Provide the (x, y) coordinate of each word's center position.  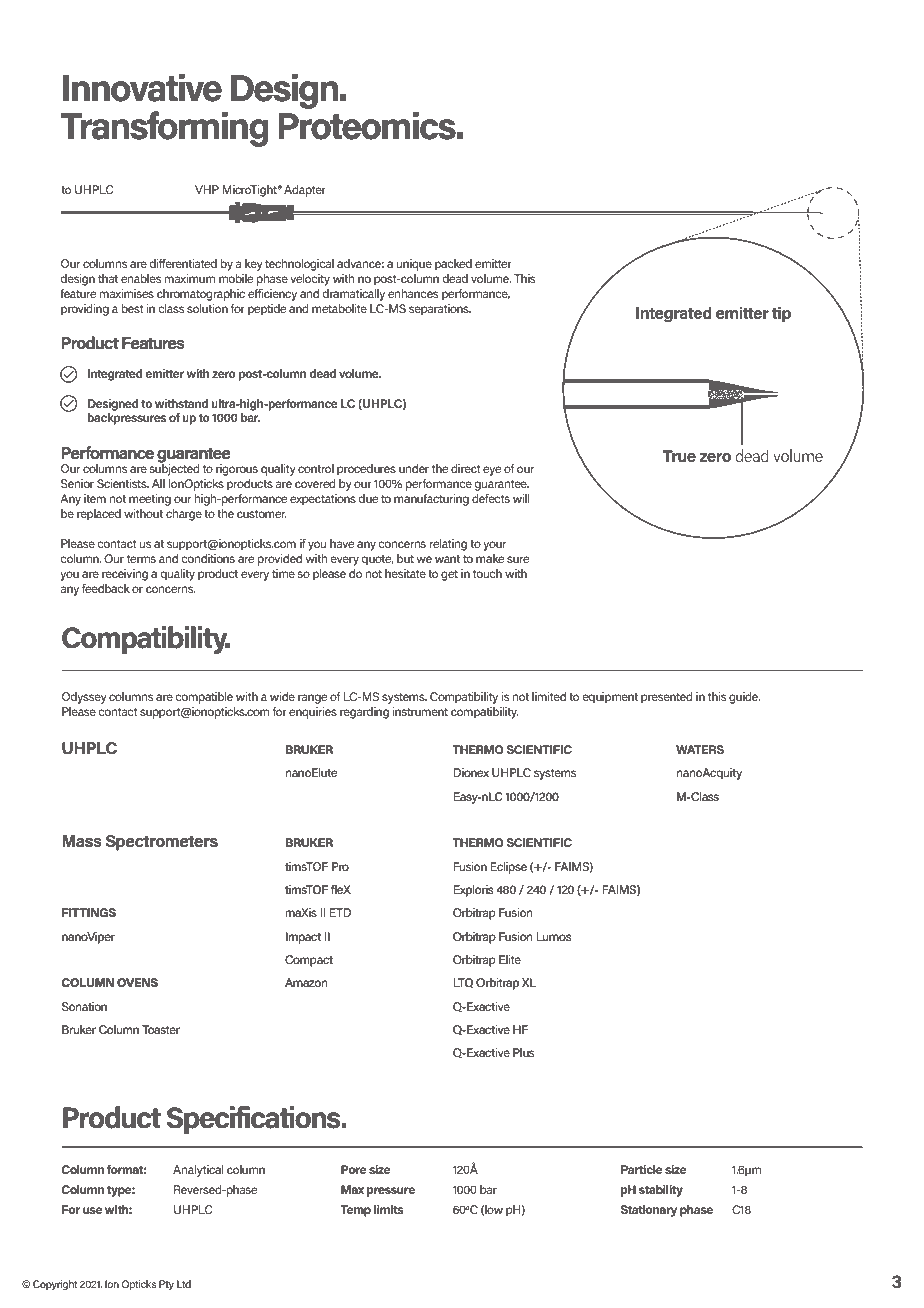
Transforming (164, 129)
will (521, 498)
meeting (150, 500)
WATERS (700, 749)
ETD (340, 912)
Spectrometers (162, 843)
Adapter (305, 191)
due (368, 498)
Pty (166, 1285)
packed (453, 265)
